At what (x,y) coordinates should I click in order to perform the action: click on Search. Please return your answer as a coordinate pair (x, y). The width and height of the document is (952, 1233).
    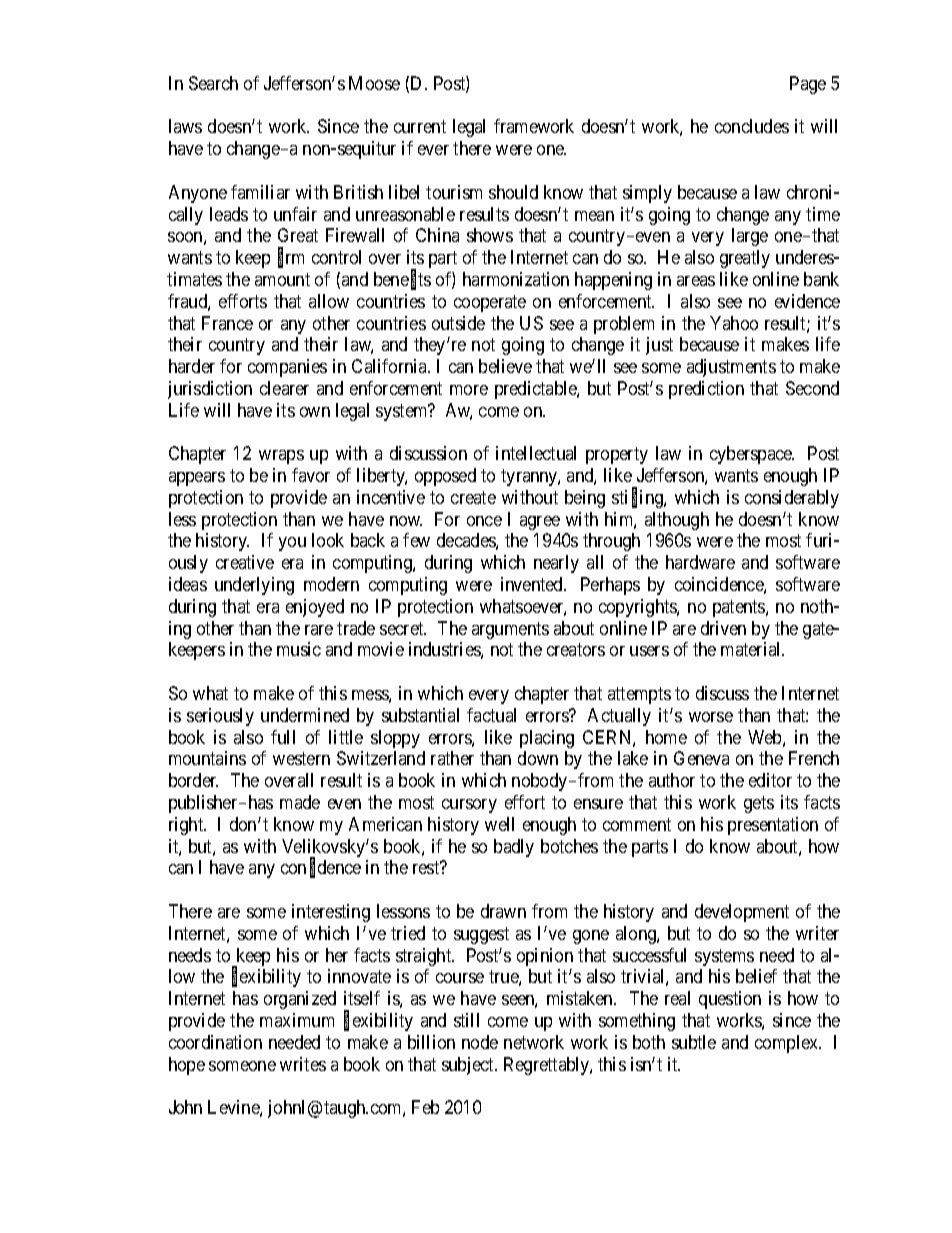
    Looking at the image, I should click on (213, 83).
